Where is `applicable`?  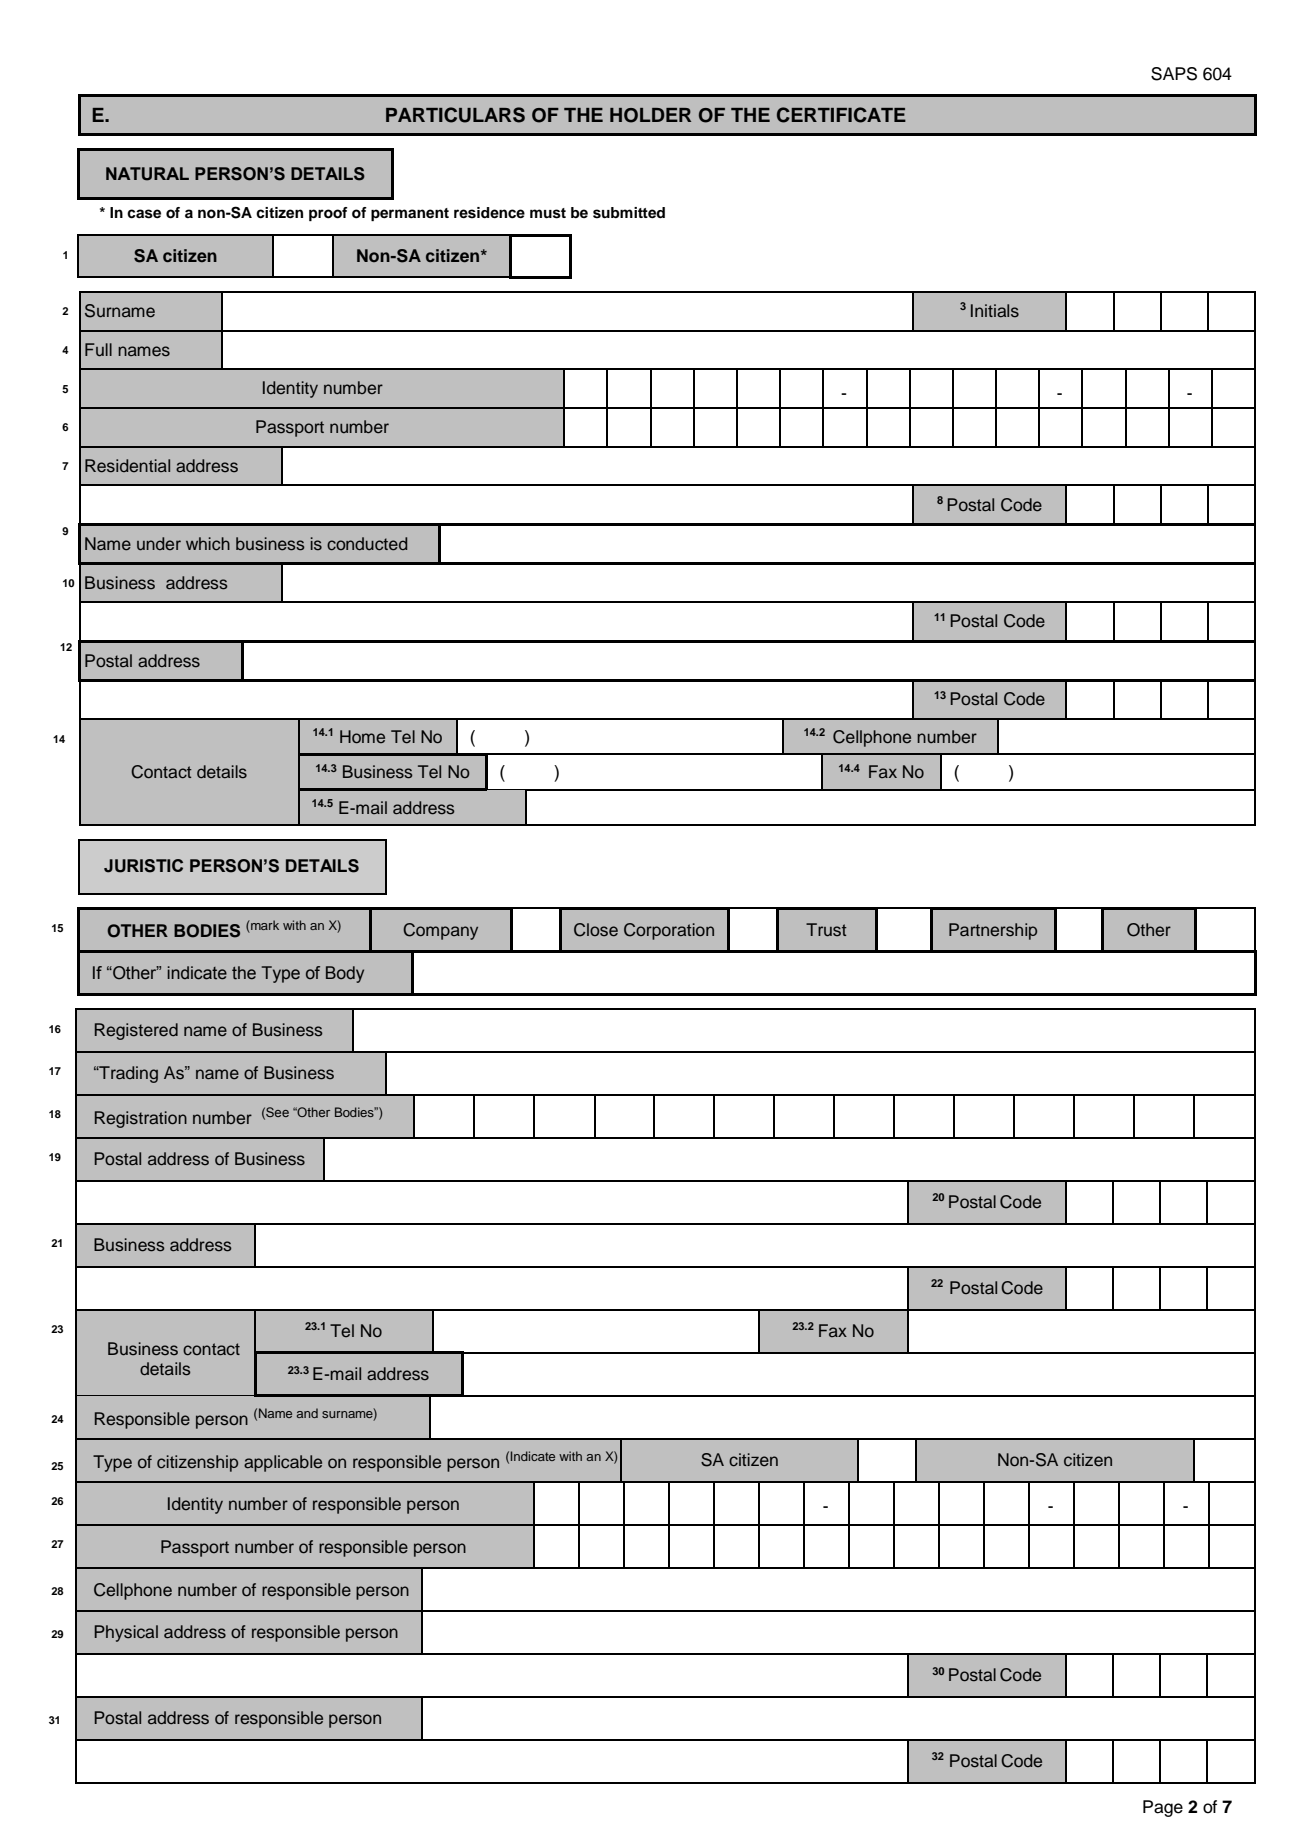
applicable is located at coordinates (283, 1463).
